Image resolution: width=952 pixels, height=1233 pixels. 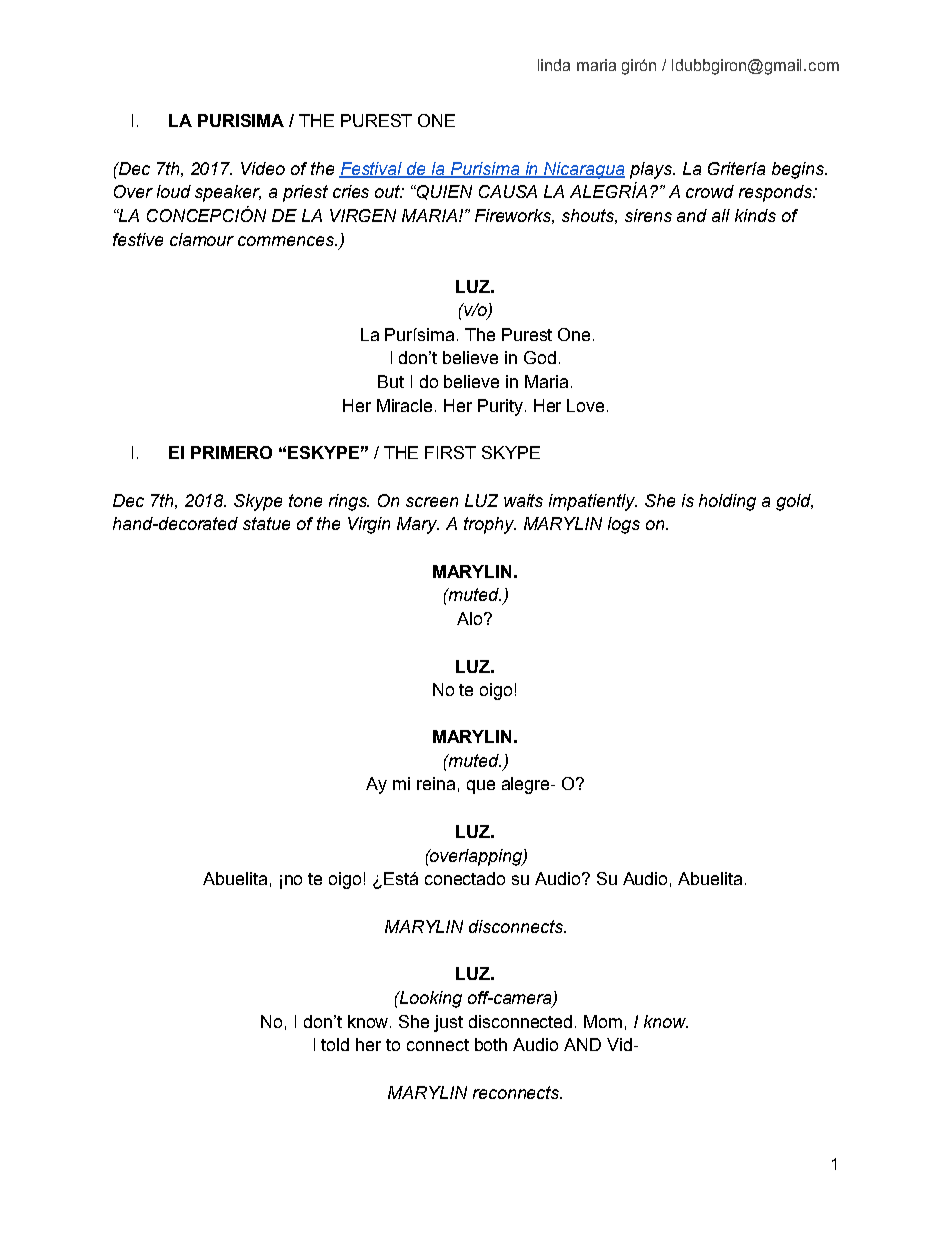 I want to click on Video, so click(x=263, y=168).
